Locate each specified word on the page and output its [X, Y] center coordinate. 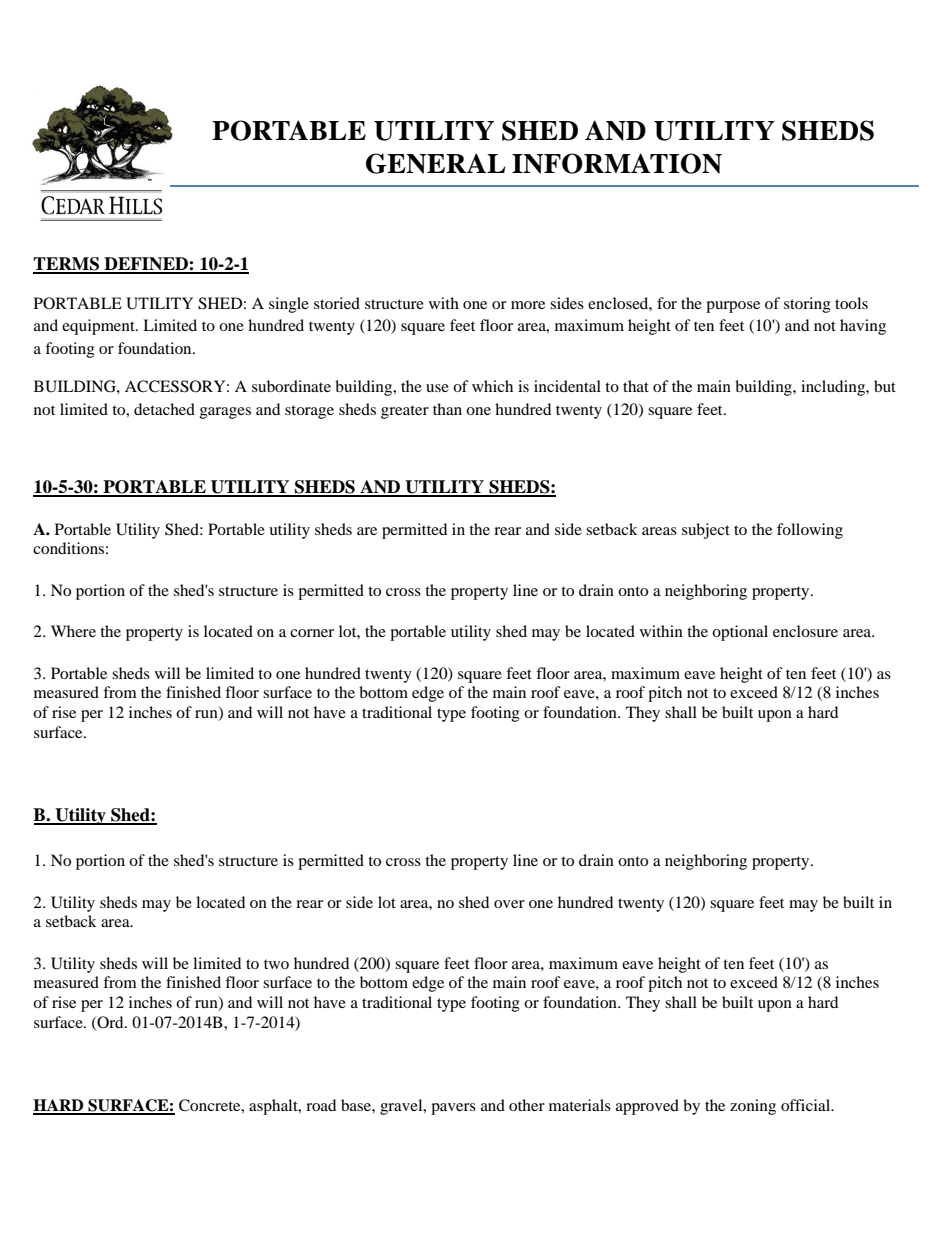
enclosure [805, 631]
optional [740, 633]
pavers [453, 1109]
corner [312, 633]
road [321, 1105]
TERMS [67, 265]
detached [164, 409]
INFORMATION [617, 163]
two [276, 964]
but [885, 386]
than [447, 409]
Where [73, 631]
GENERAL [435, 163]
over [509, 904]
